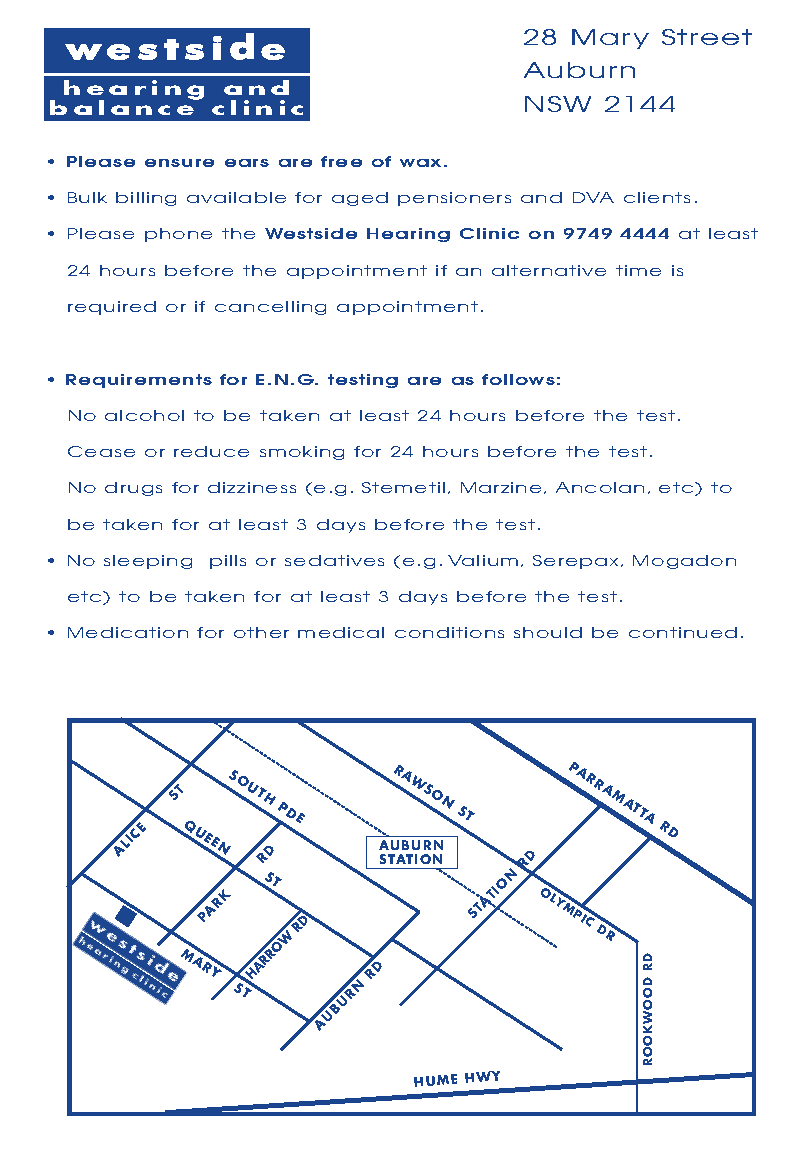  Describe the element at coordinates (707, 37) in the image. I see `Street` at that location.
